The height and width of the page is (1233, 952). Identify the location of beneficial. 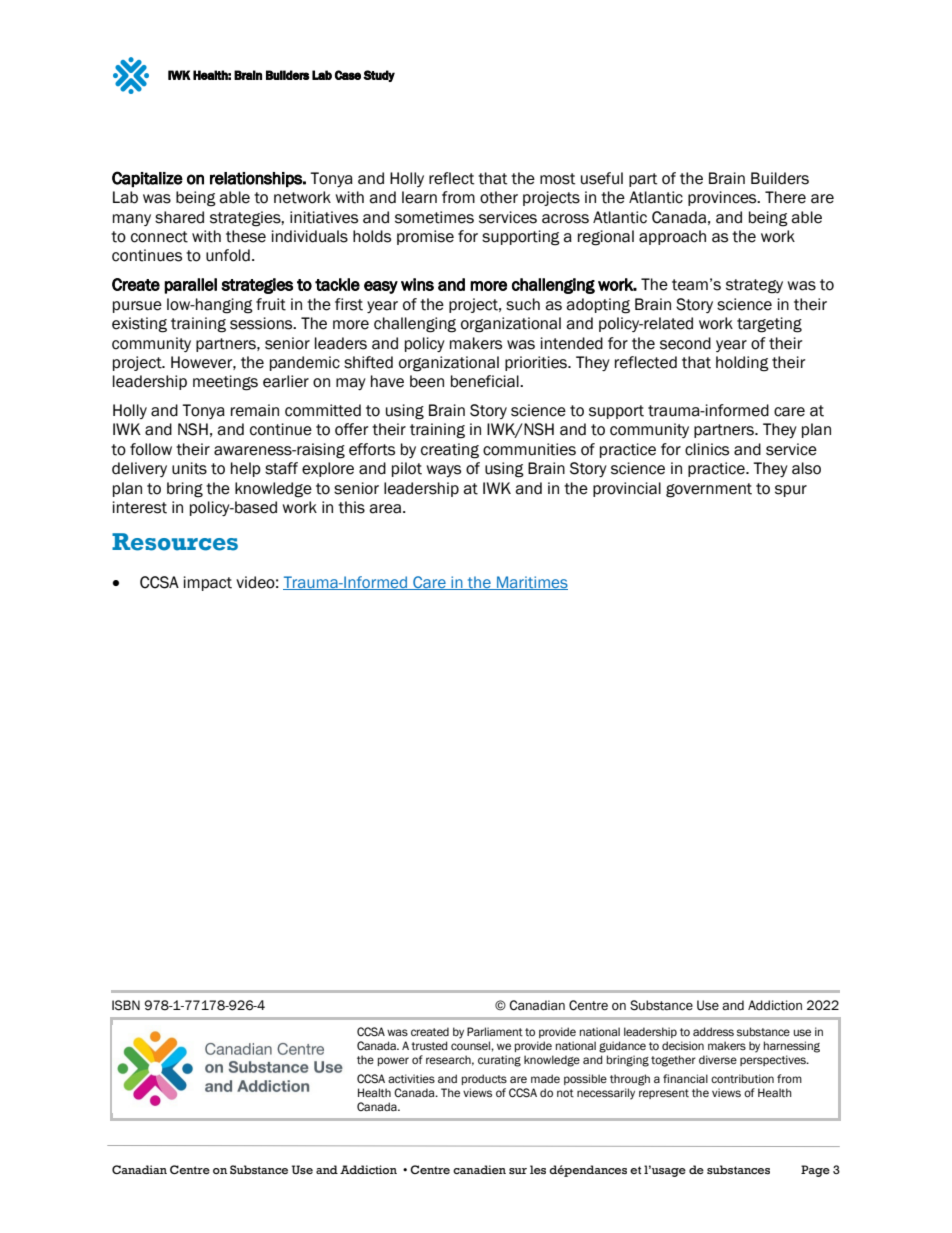
(486, 381).
